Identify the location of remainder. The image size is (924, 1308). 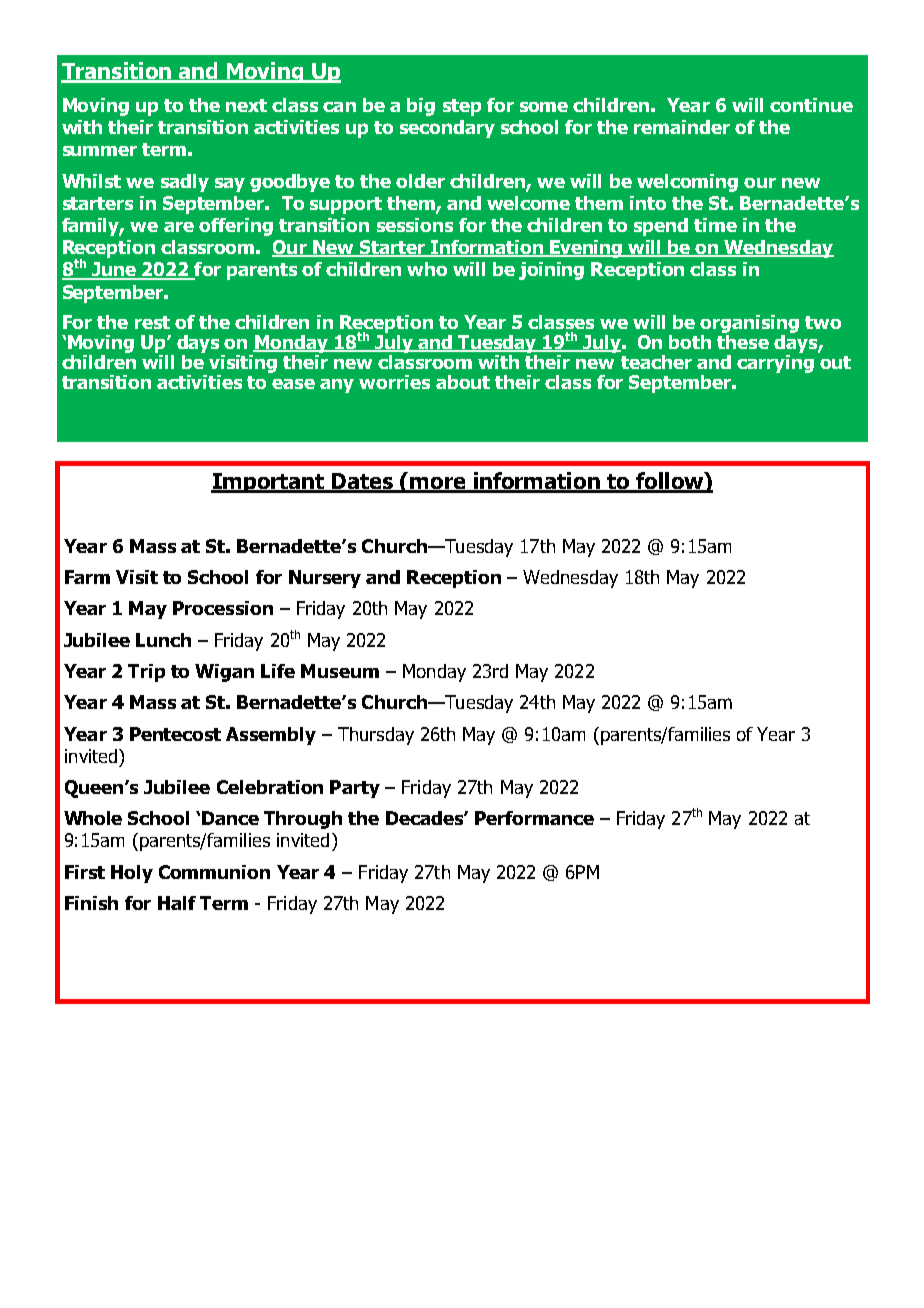
(682, 127).
